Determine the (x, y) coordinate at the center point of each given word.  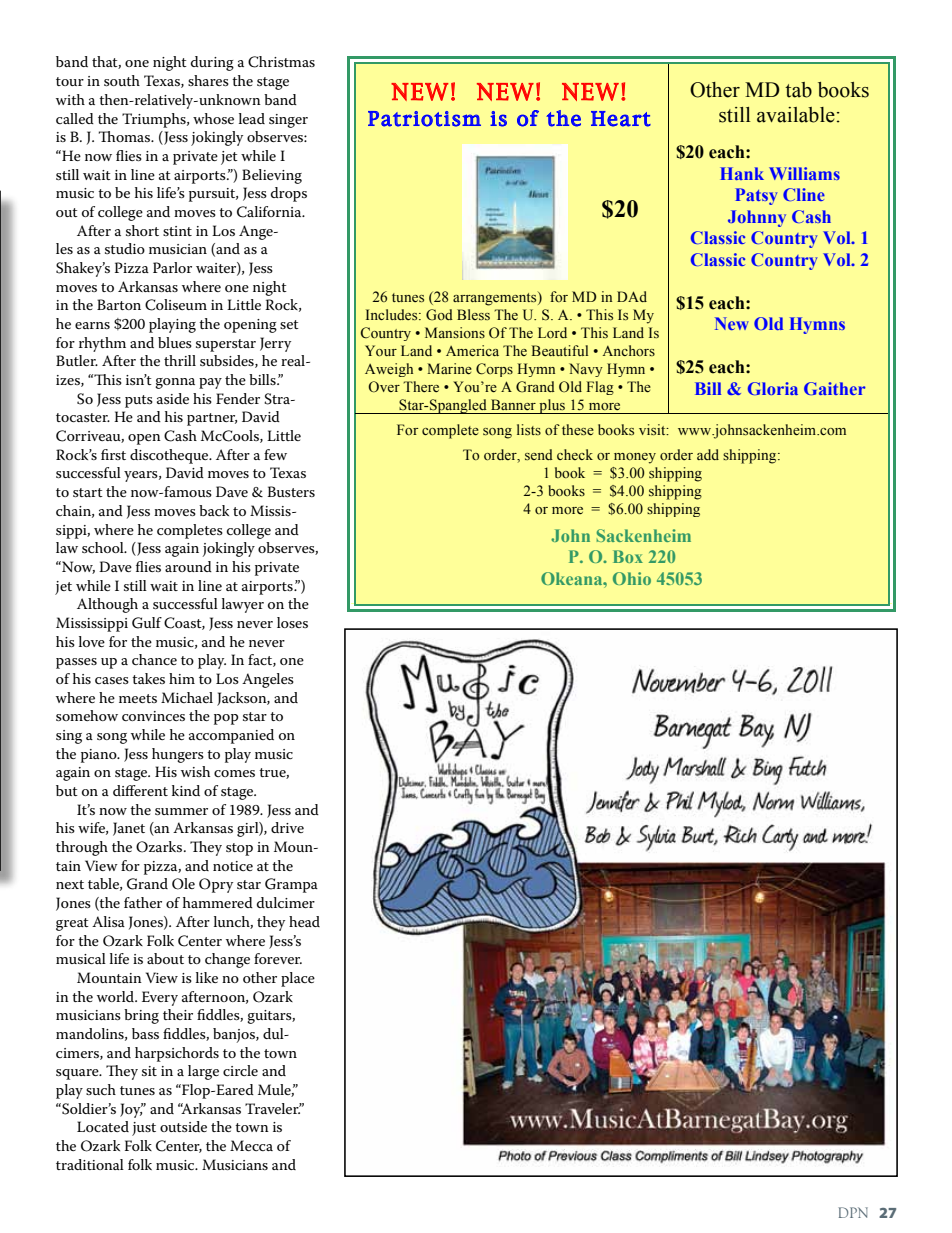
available (796, 115)
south (122, 80)
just (144, 1129)
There (421, 386)
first (113, 454)
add (708, 454)
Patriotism (424, 119)
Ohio (632, 578)
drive (287, 827)
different (140, 790)
